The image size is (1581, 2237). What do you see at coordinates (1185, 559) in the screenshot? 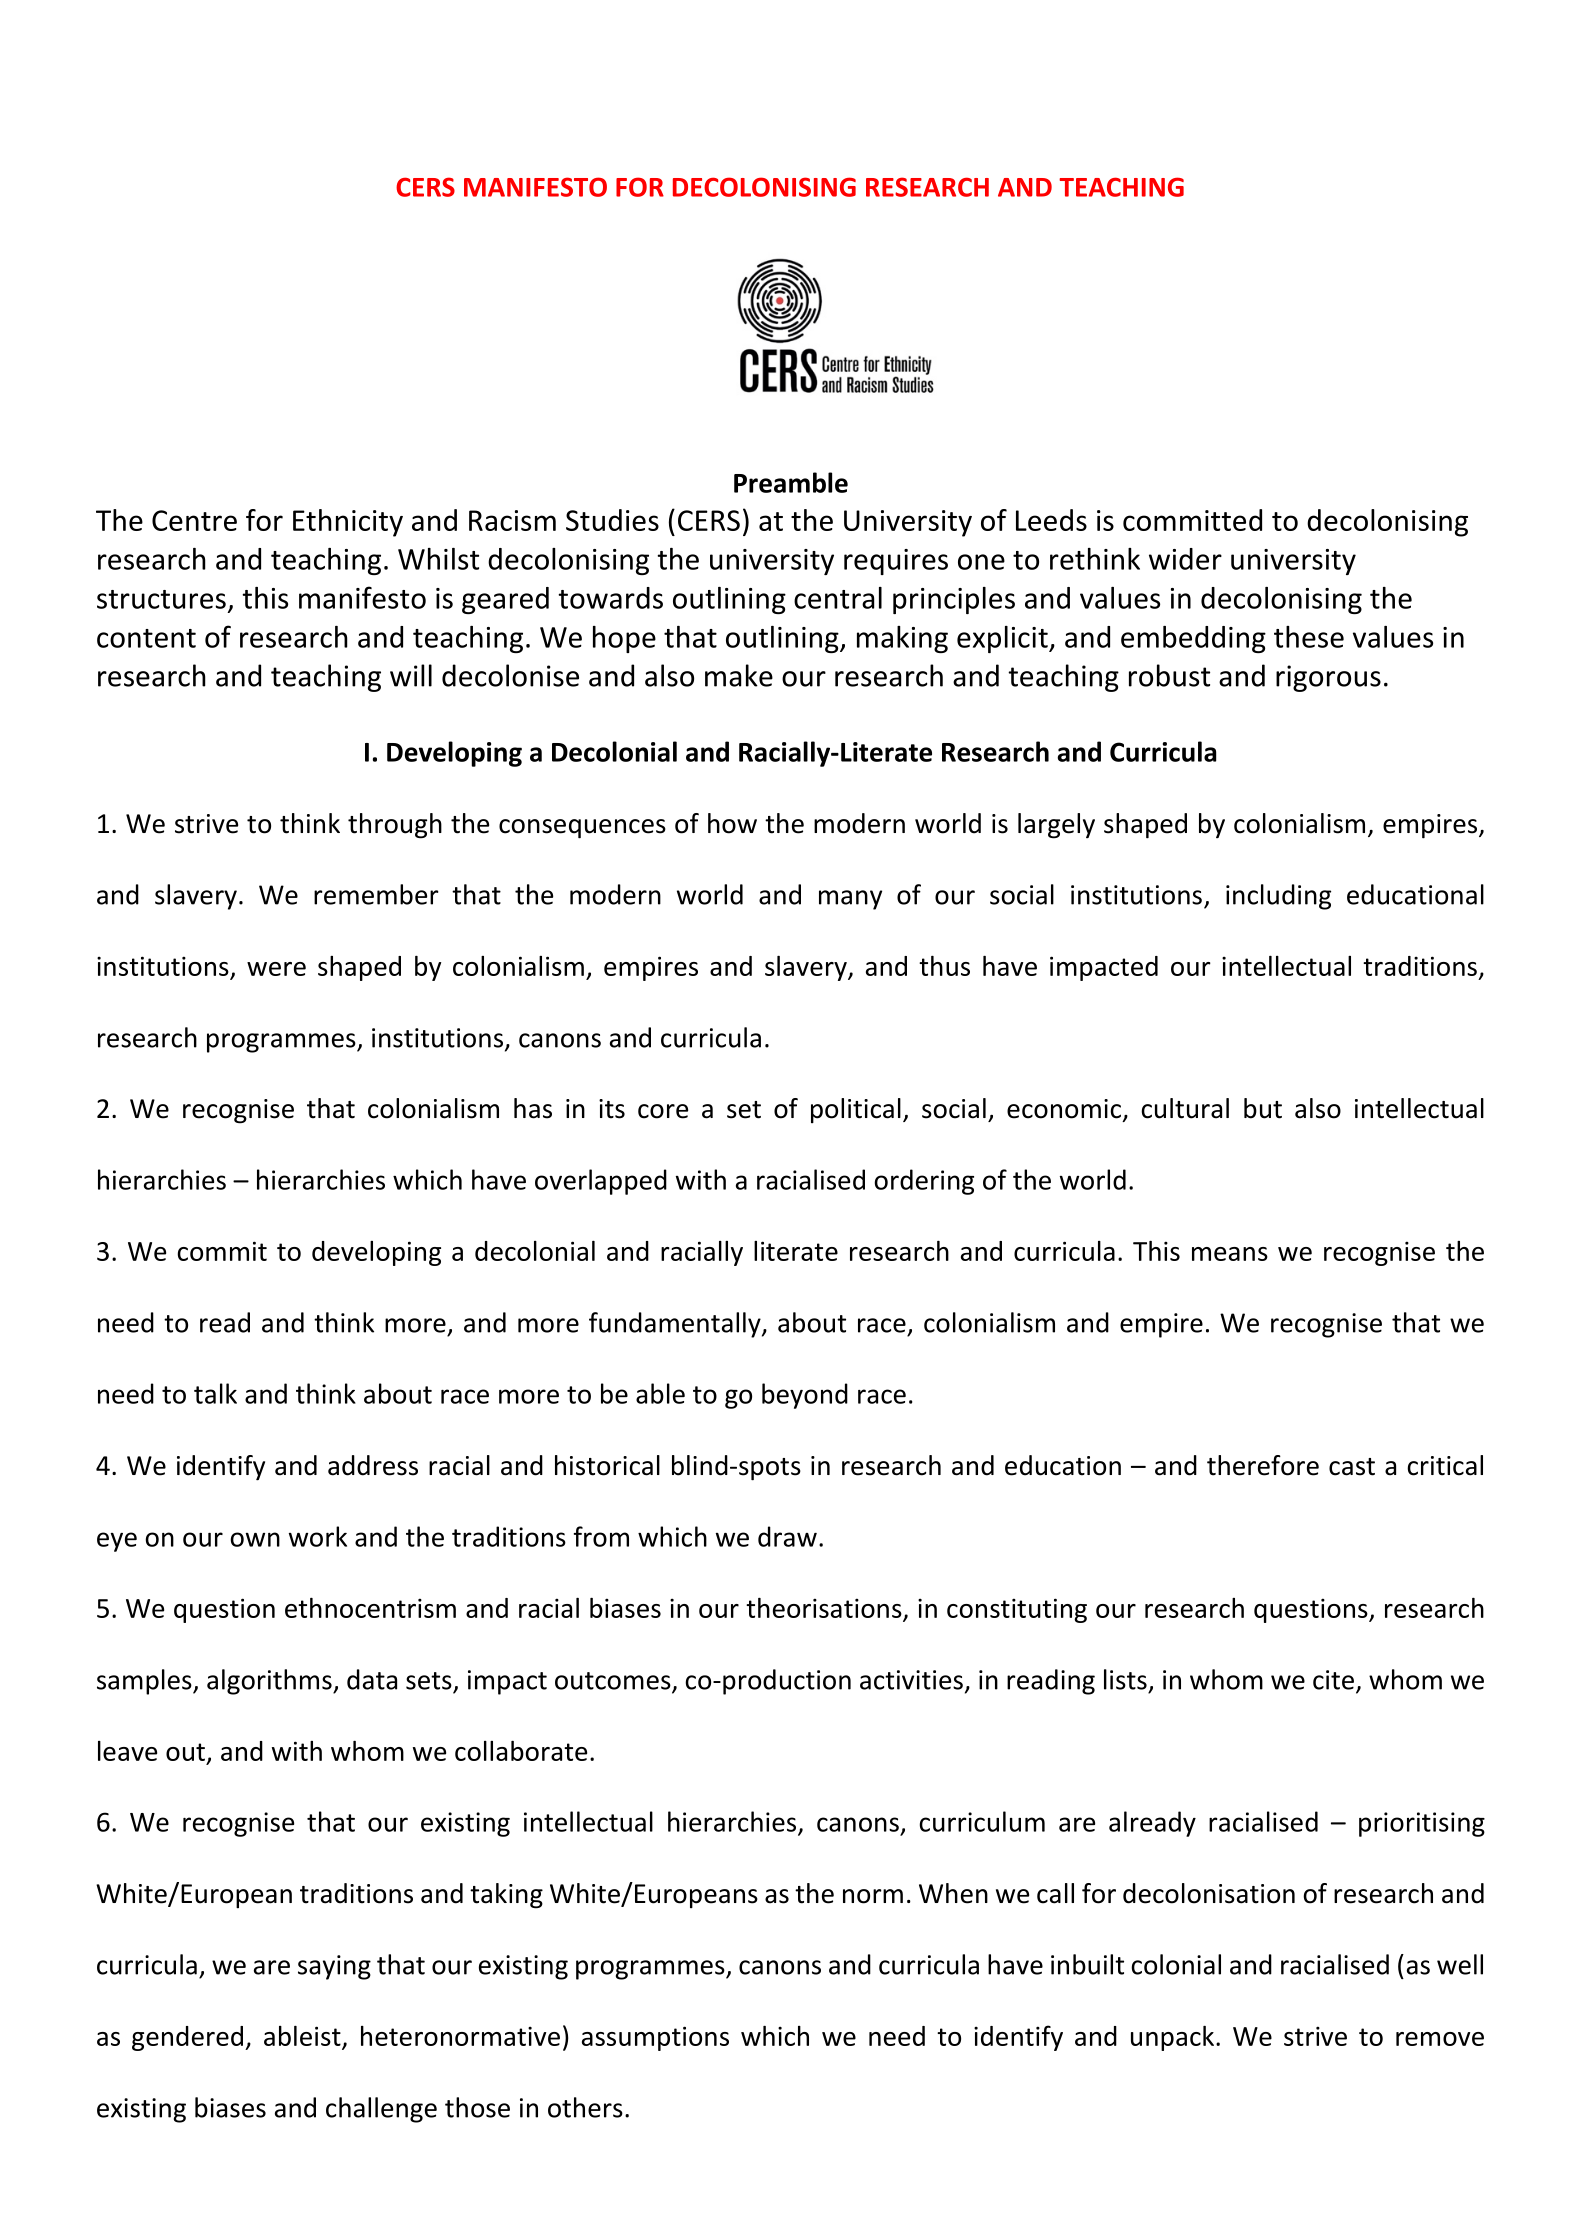
I see `wider` at bounding box center [1185, 559].
